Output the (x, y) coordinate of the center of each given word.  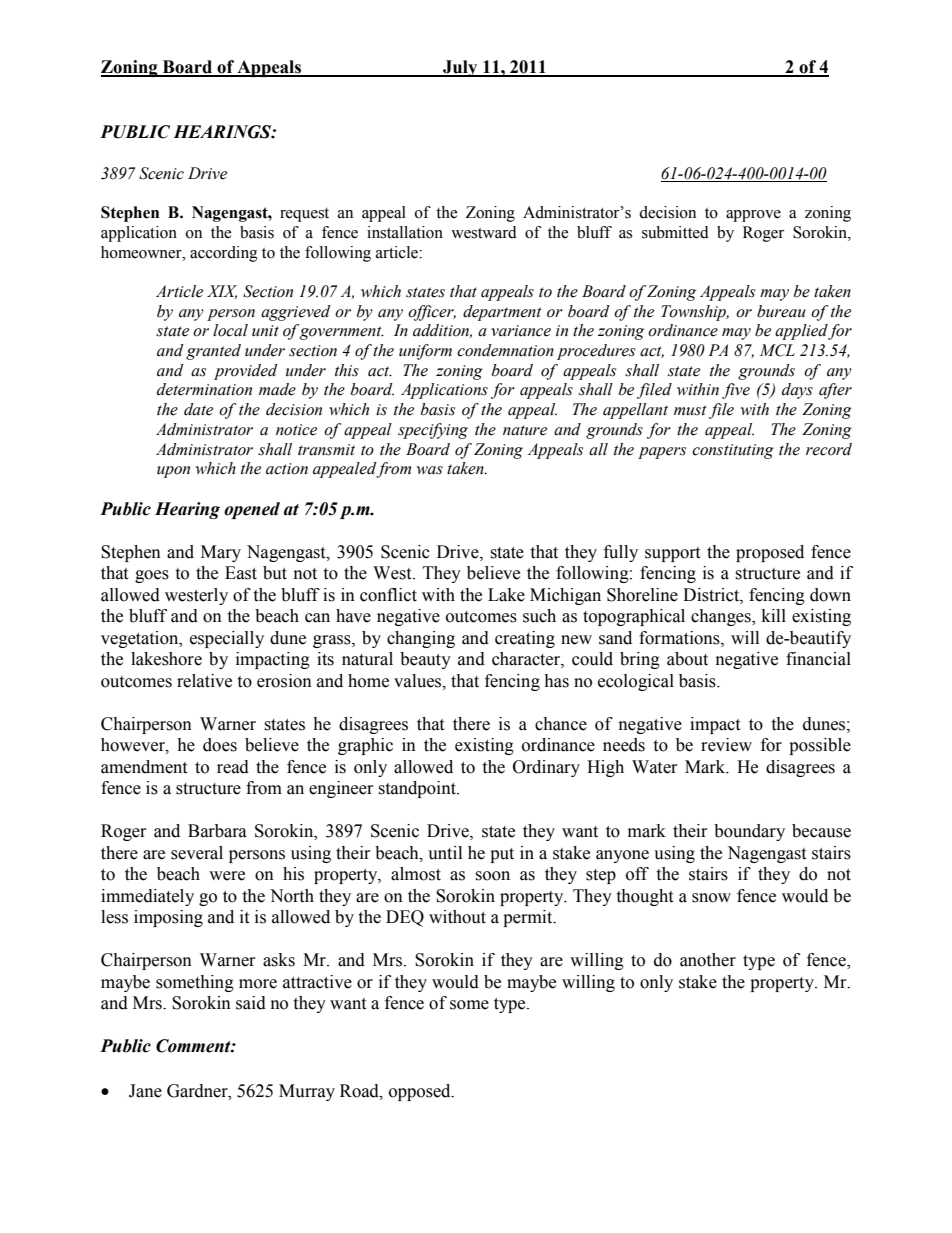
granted (213, 352)
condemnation (505, 350)
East (241, 573)
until (445, 853)
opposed (421, 1092)
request (304, 215)
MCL (777, 350)
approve (753, 216)
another (708, 960)
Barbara (217, 831)
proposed (770, 553)
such (539, 616)
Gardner (198, 1091)
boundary (749, 832)
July (460, 68)
